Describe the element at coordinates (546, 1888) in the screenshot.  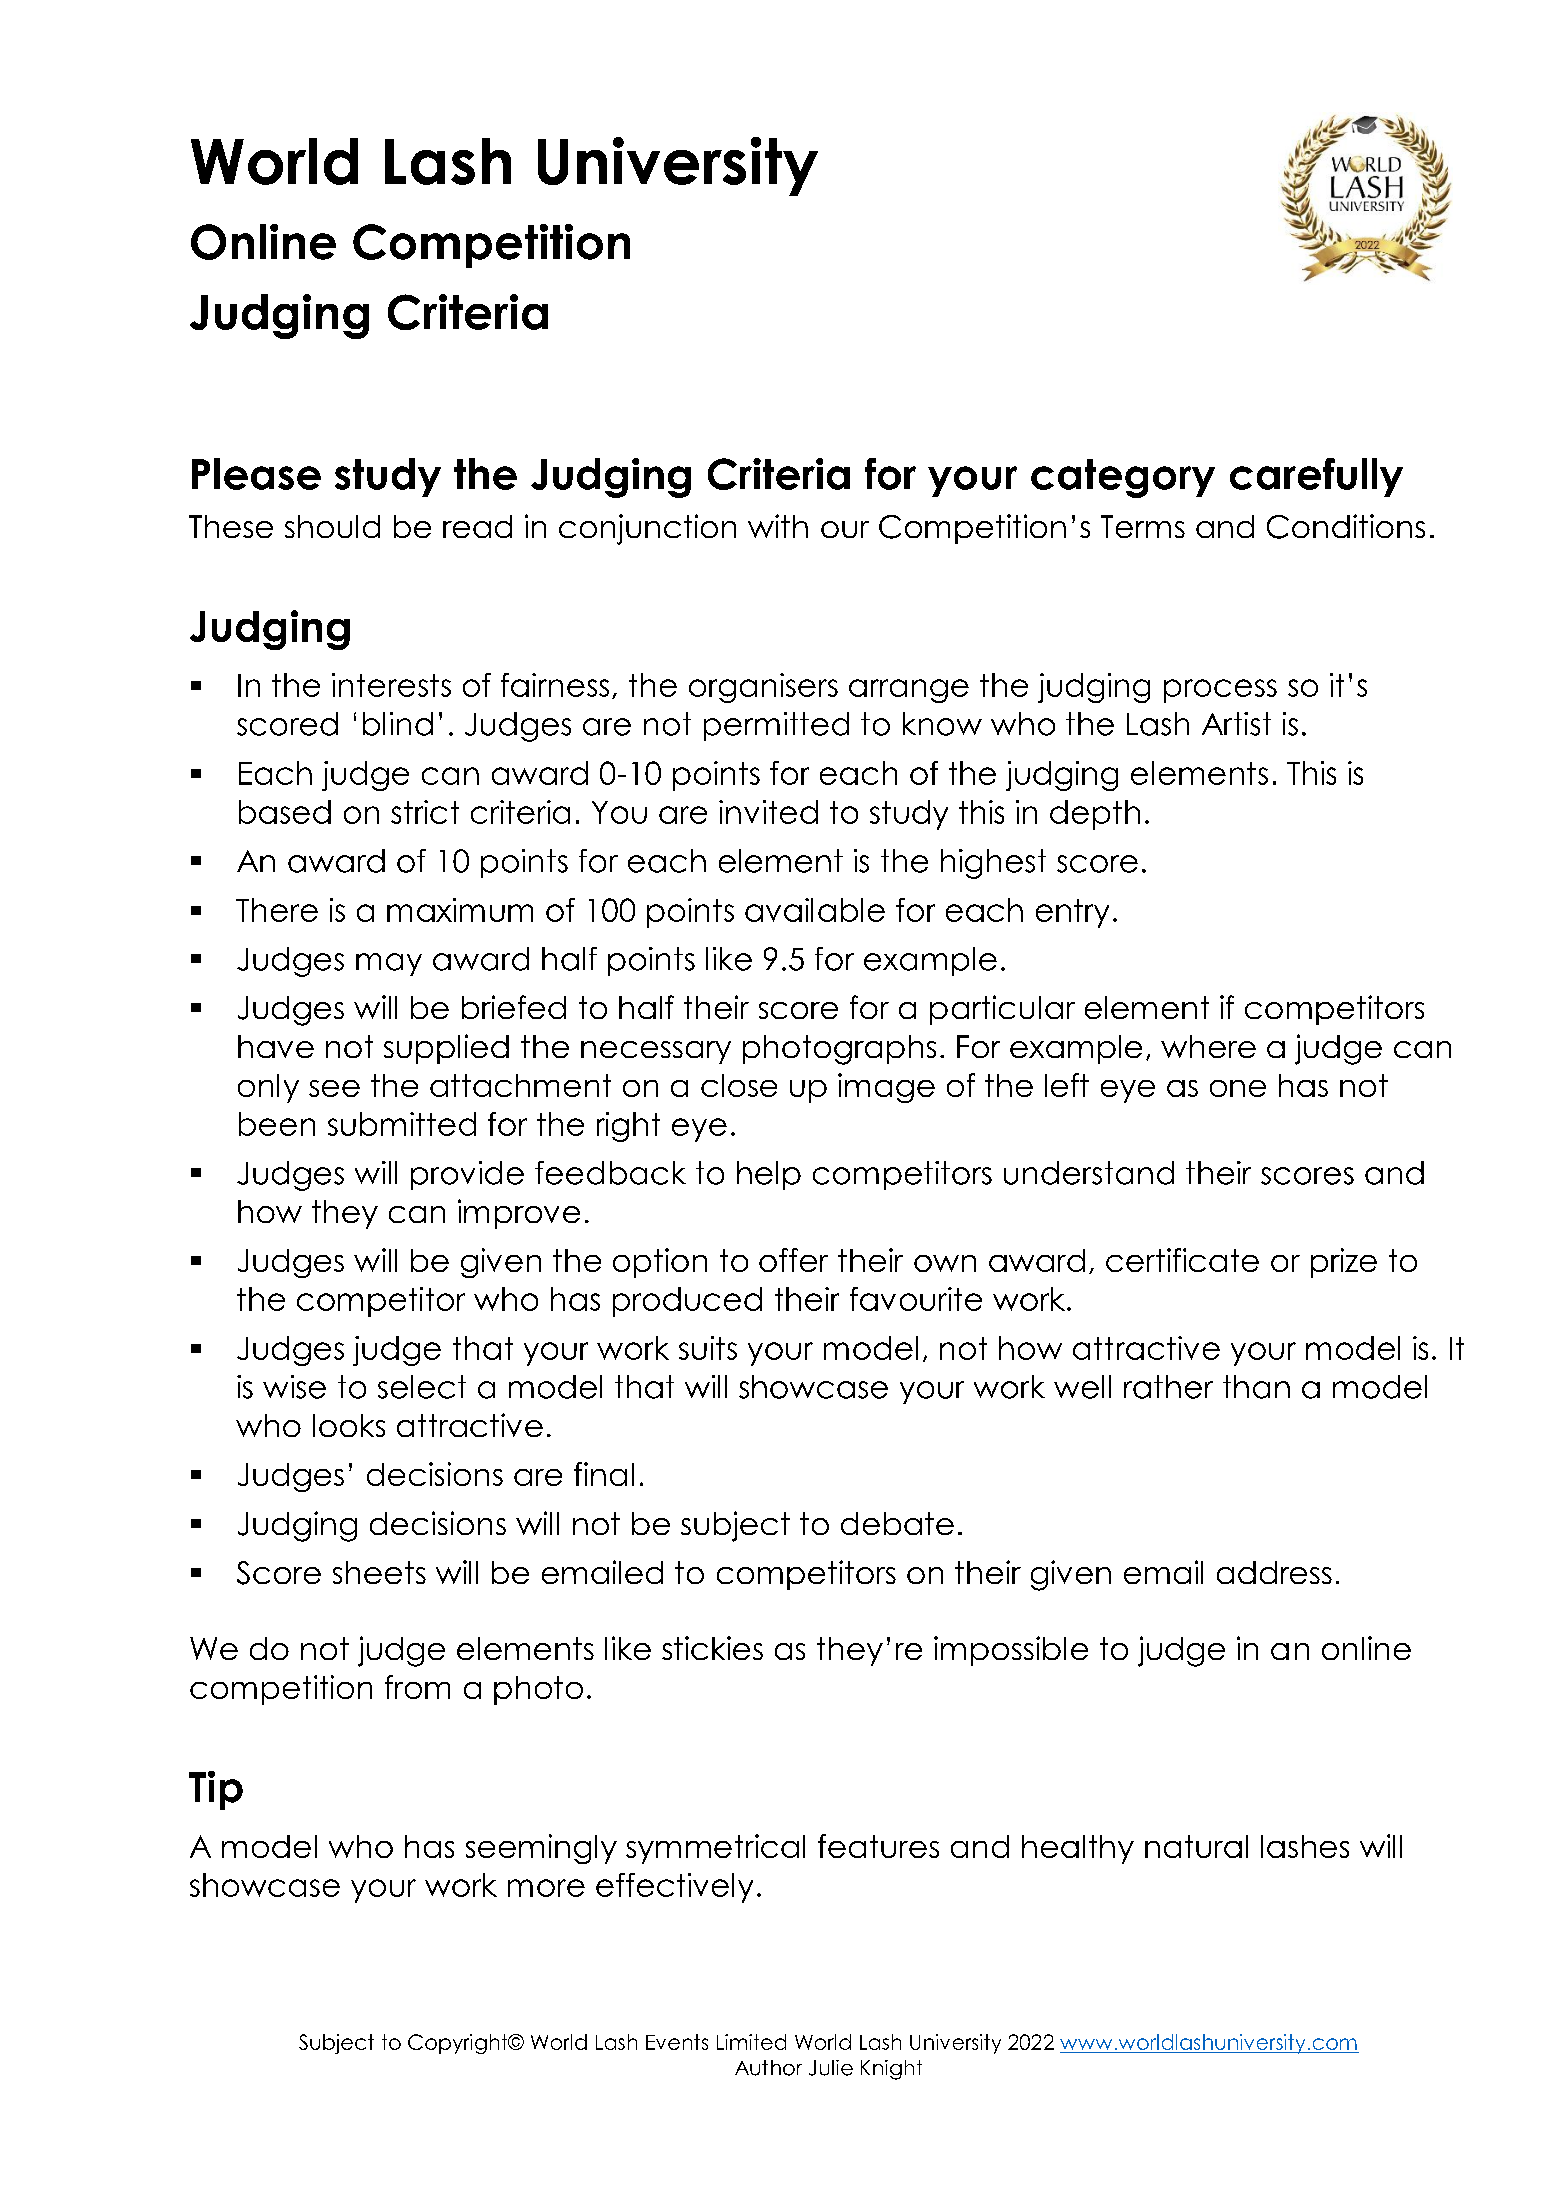
I see `more` at that location.
